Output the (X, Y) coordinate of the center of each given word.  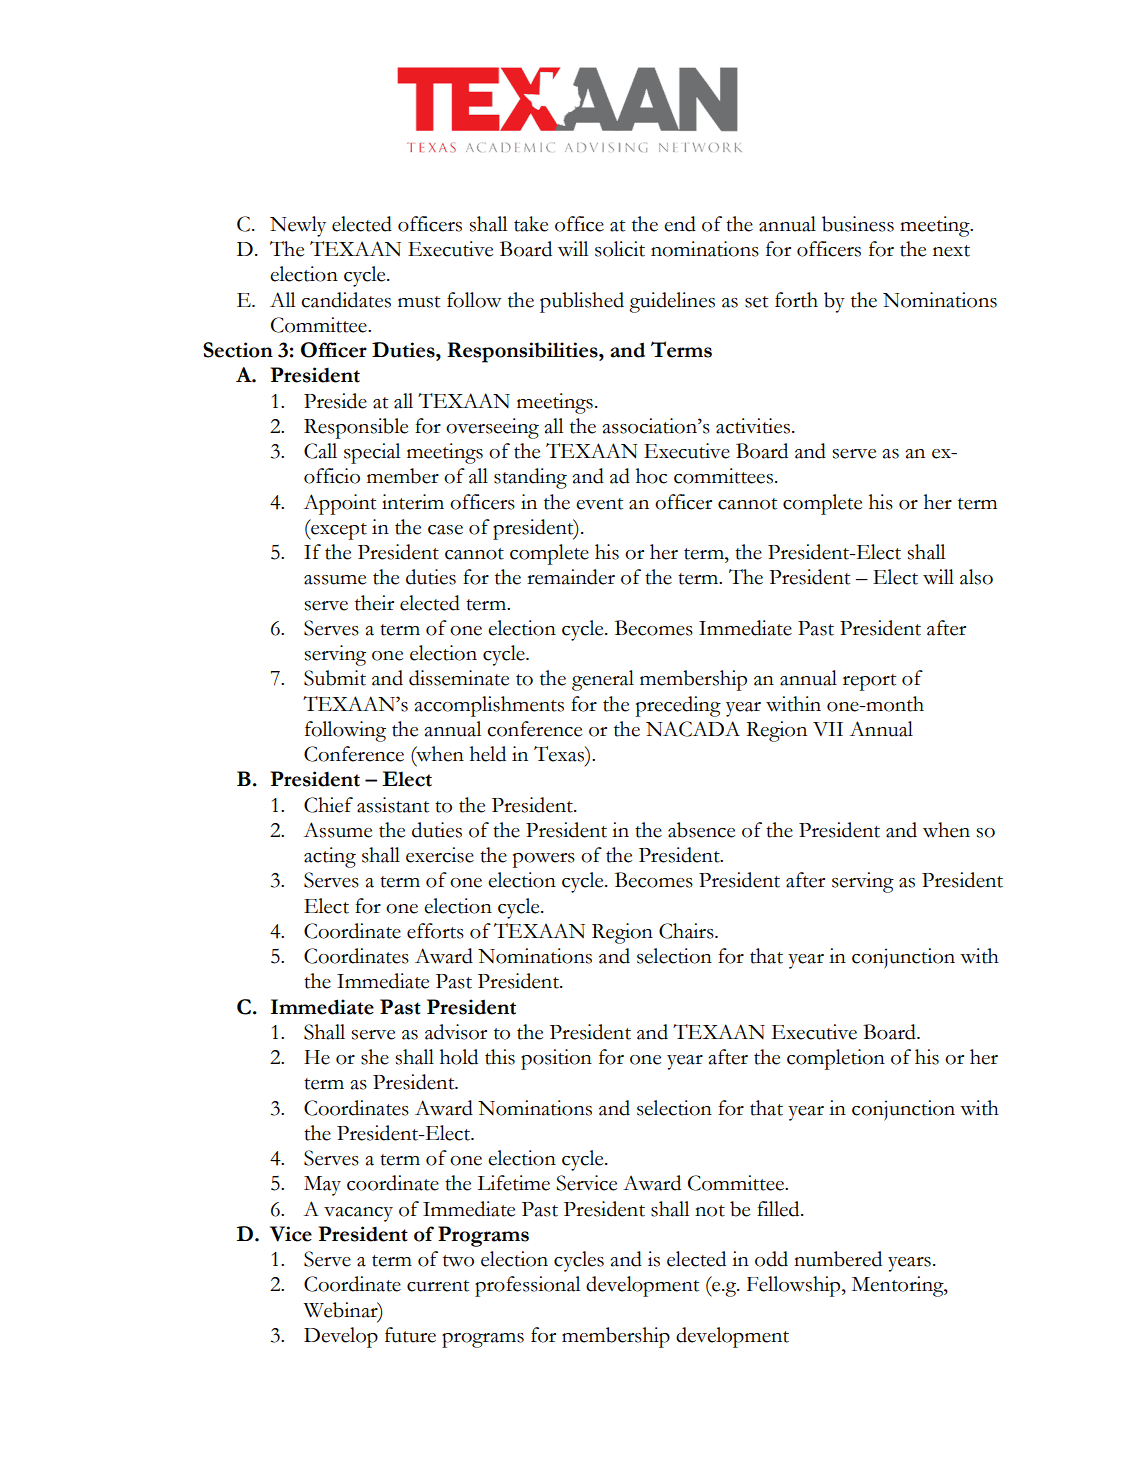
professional (527, 1286)
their (374, 603)
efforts (435, 931)
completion (836, 1059)
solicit (620, 249)
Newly (298, 226)
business (858, 224)
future (410, 1335)
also (976, 577)
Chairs (687, 931)
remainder (571, 577)
